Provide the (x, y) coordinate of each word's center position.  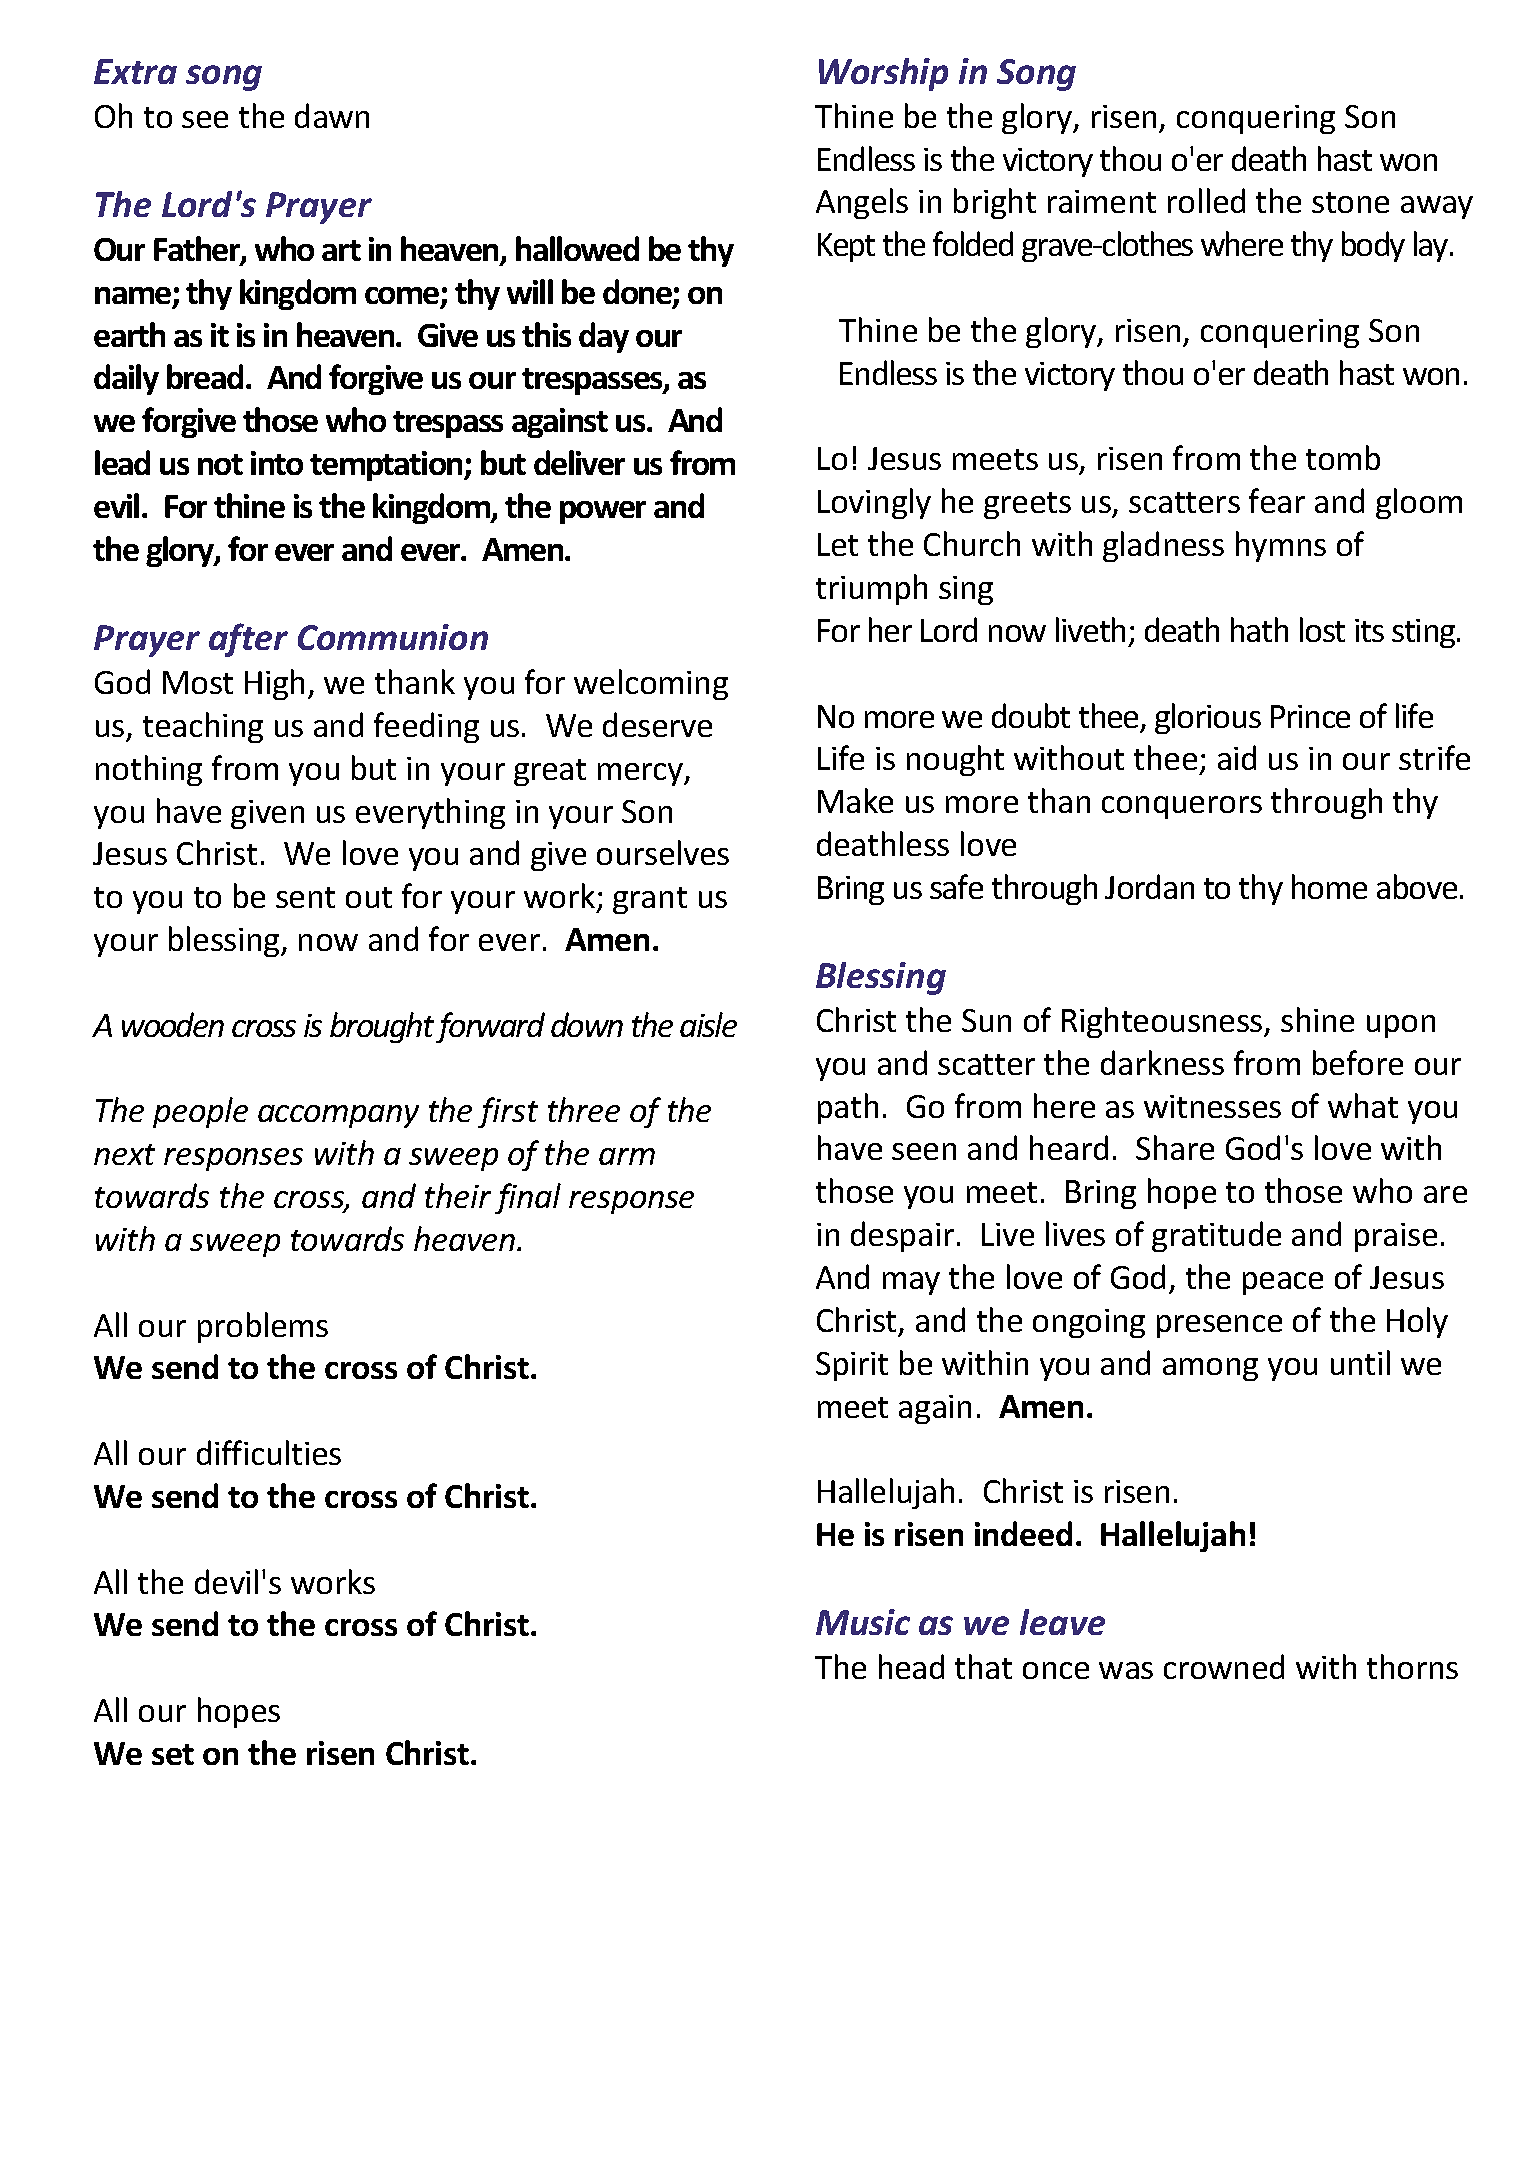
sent (305, 897)
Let (838, 544)
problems (263, 1327)
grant (650, 900)
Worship (883, 74)
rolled (1206, 200)
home (1329, 886)
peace (1283, 1283)
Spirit (852, 1366)
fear (1277, 500)
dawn (332, 115)
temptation (387, 466)
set (173, 1754)
